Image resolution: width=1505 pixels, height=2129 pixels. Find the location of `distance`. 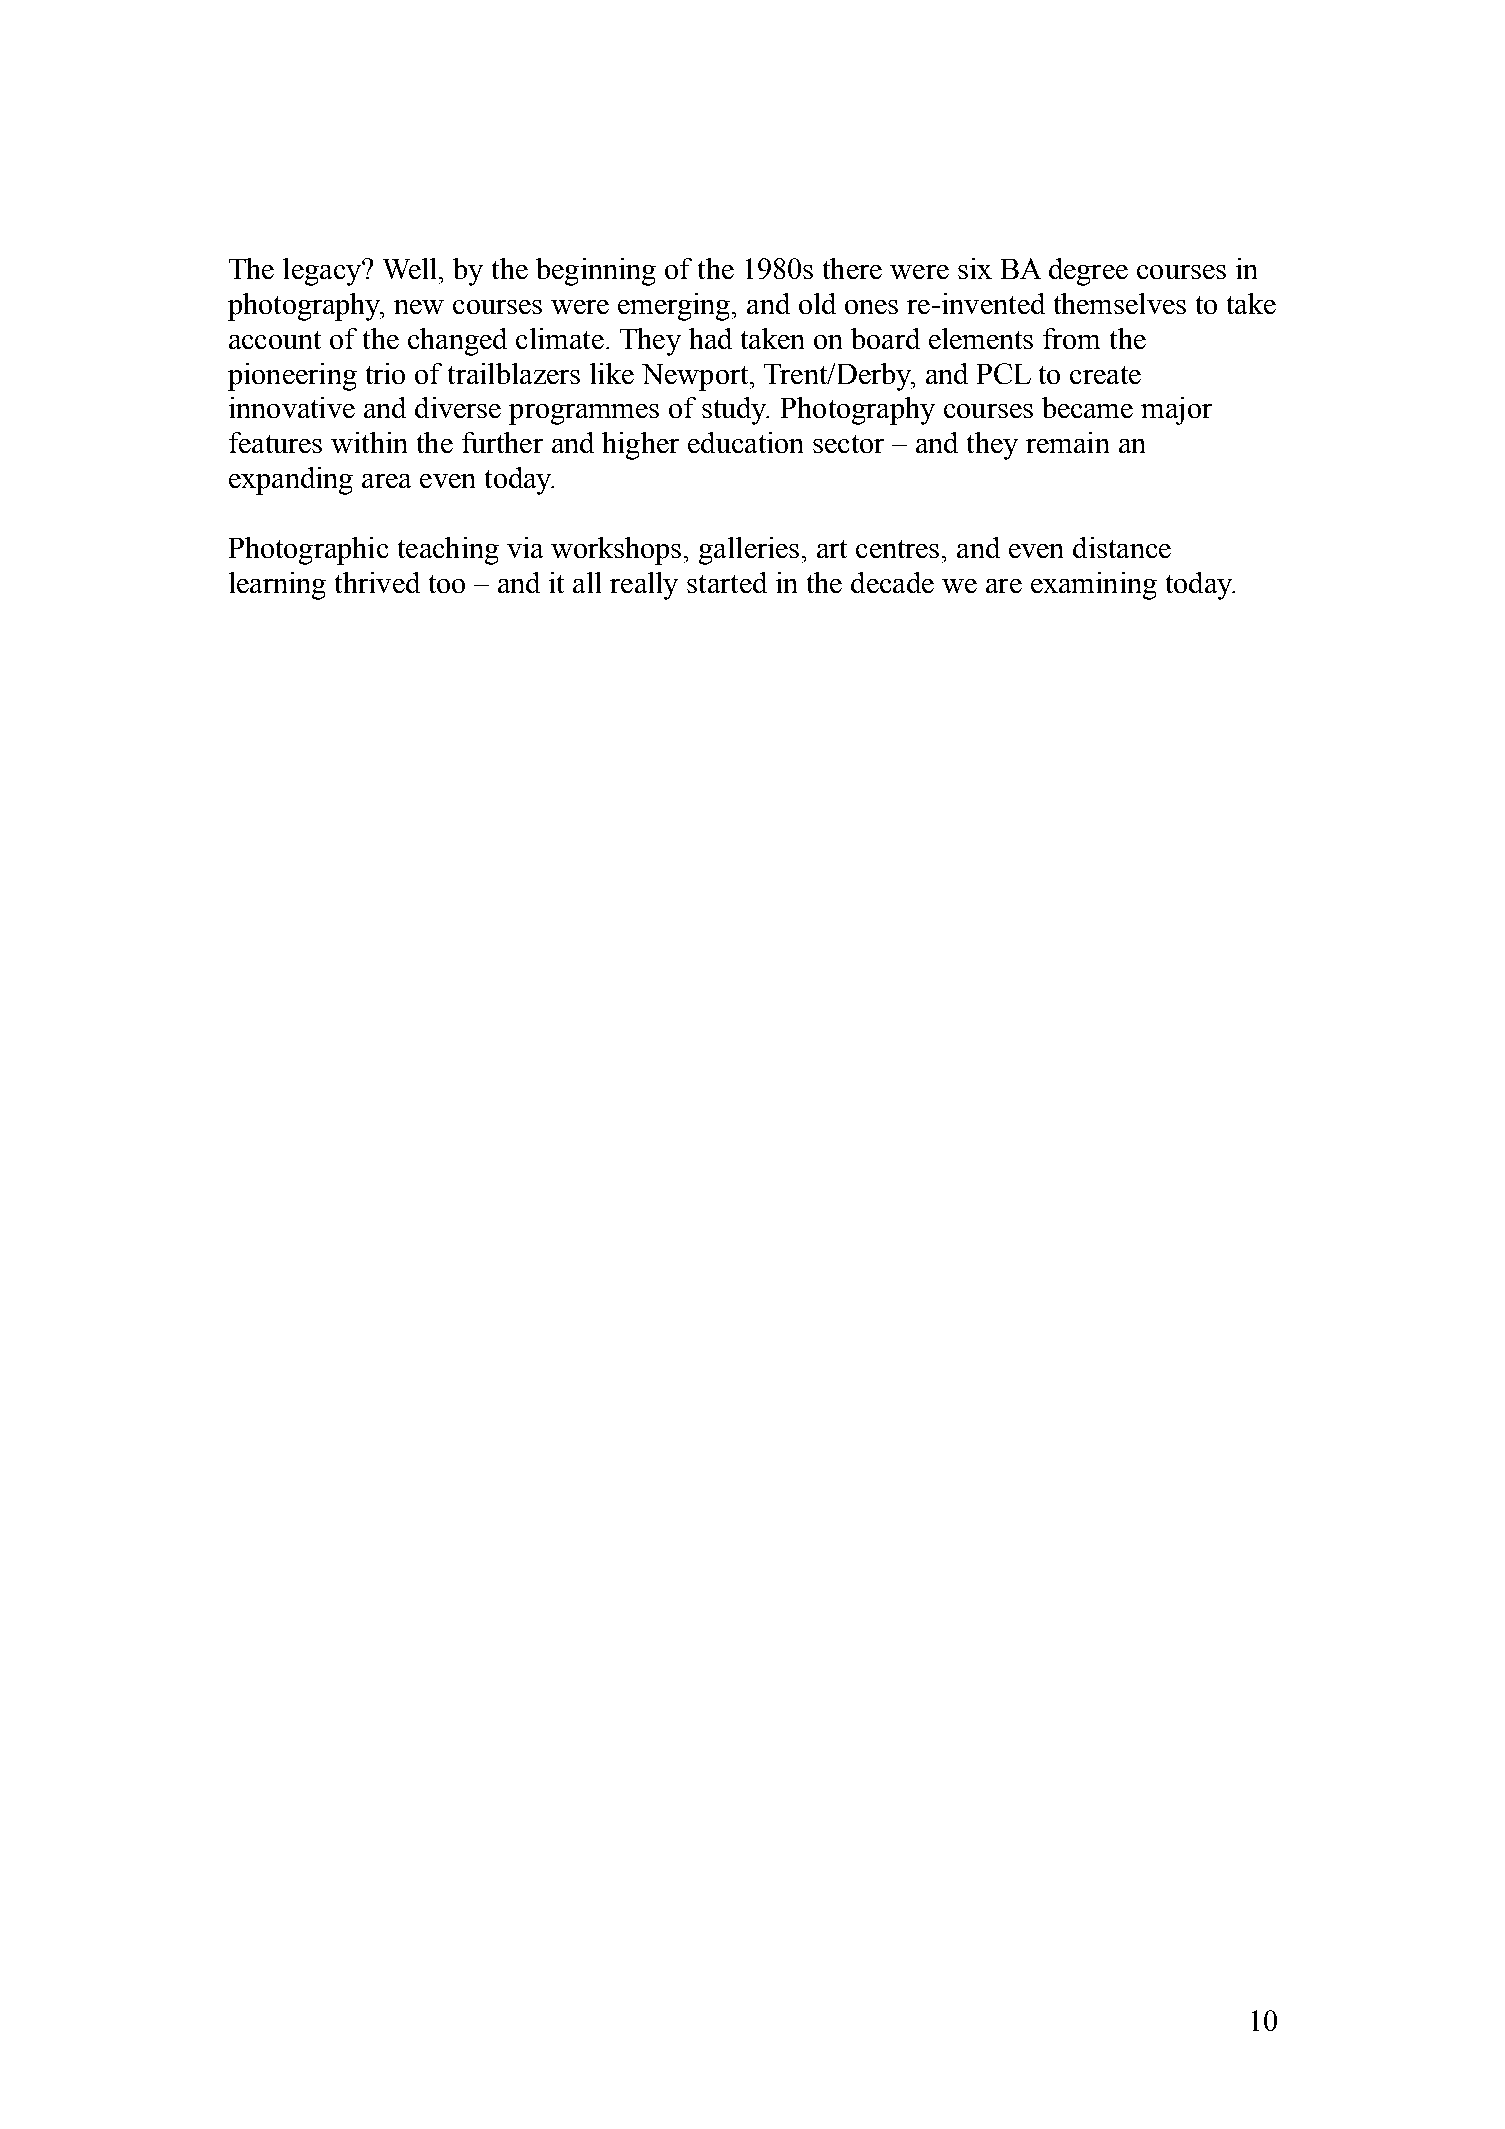

distance is located at coordinates (1122, 547).
